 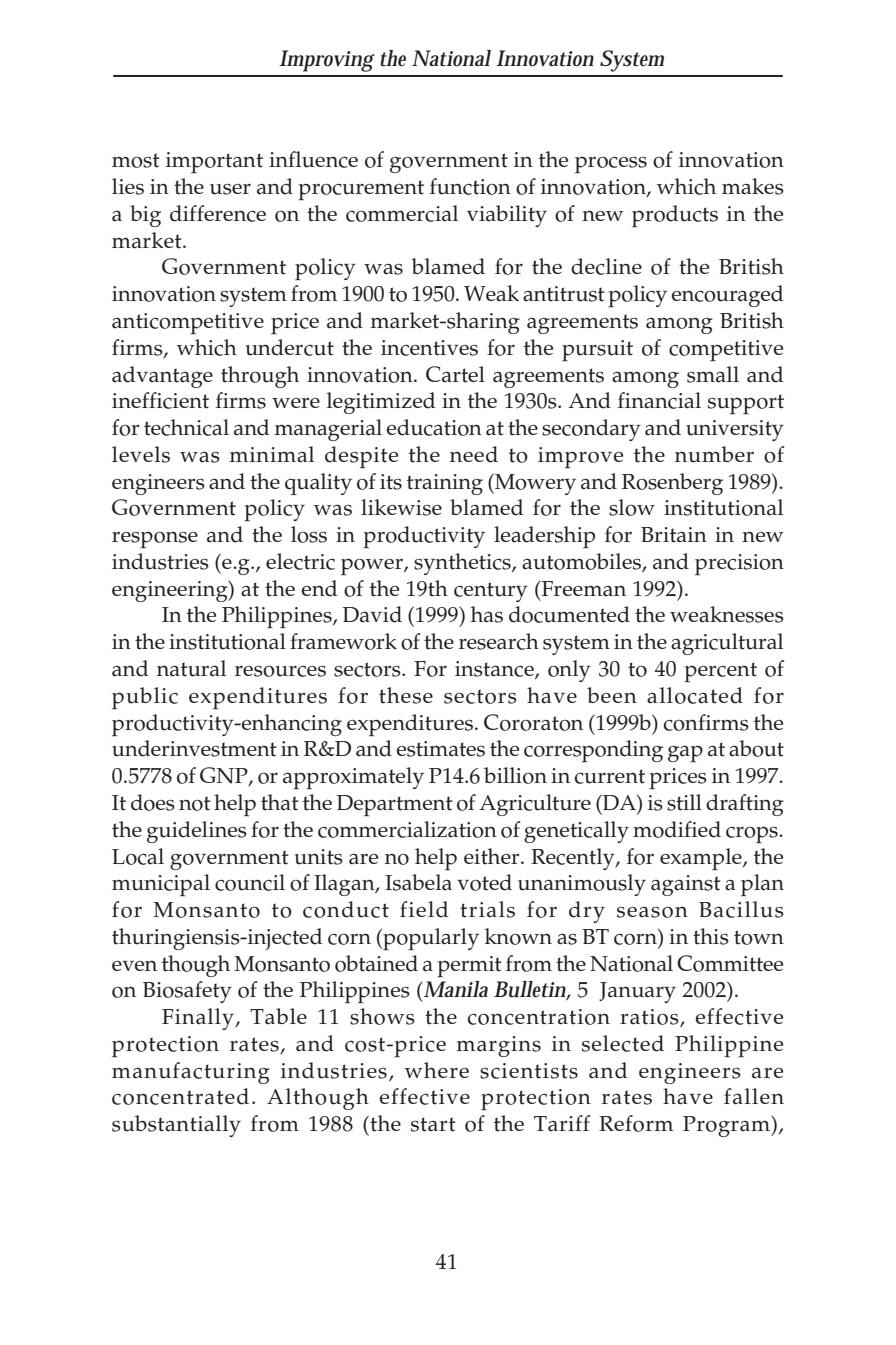 I want to click on estimates, so click(x=441, y=749).
